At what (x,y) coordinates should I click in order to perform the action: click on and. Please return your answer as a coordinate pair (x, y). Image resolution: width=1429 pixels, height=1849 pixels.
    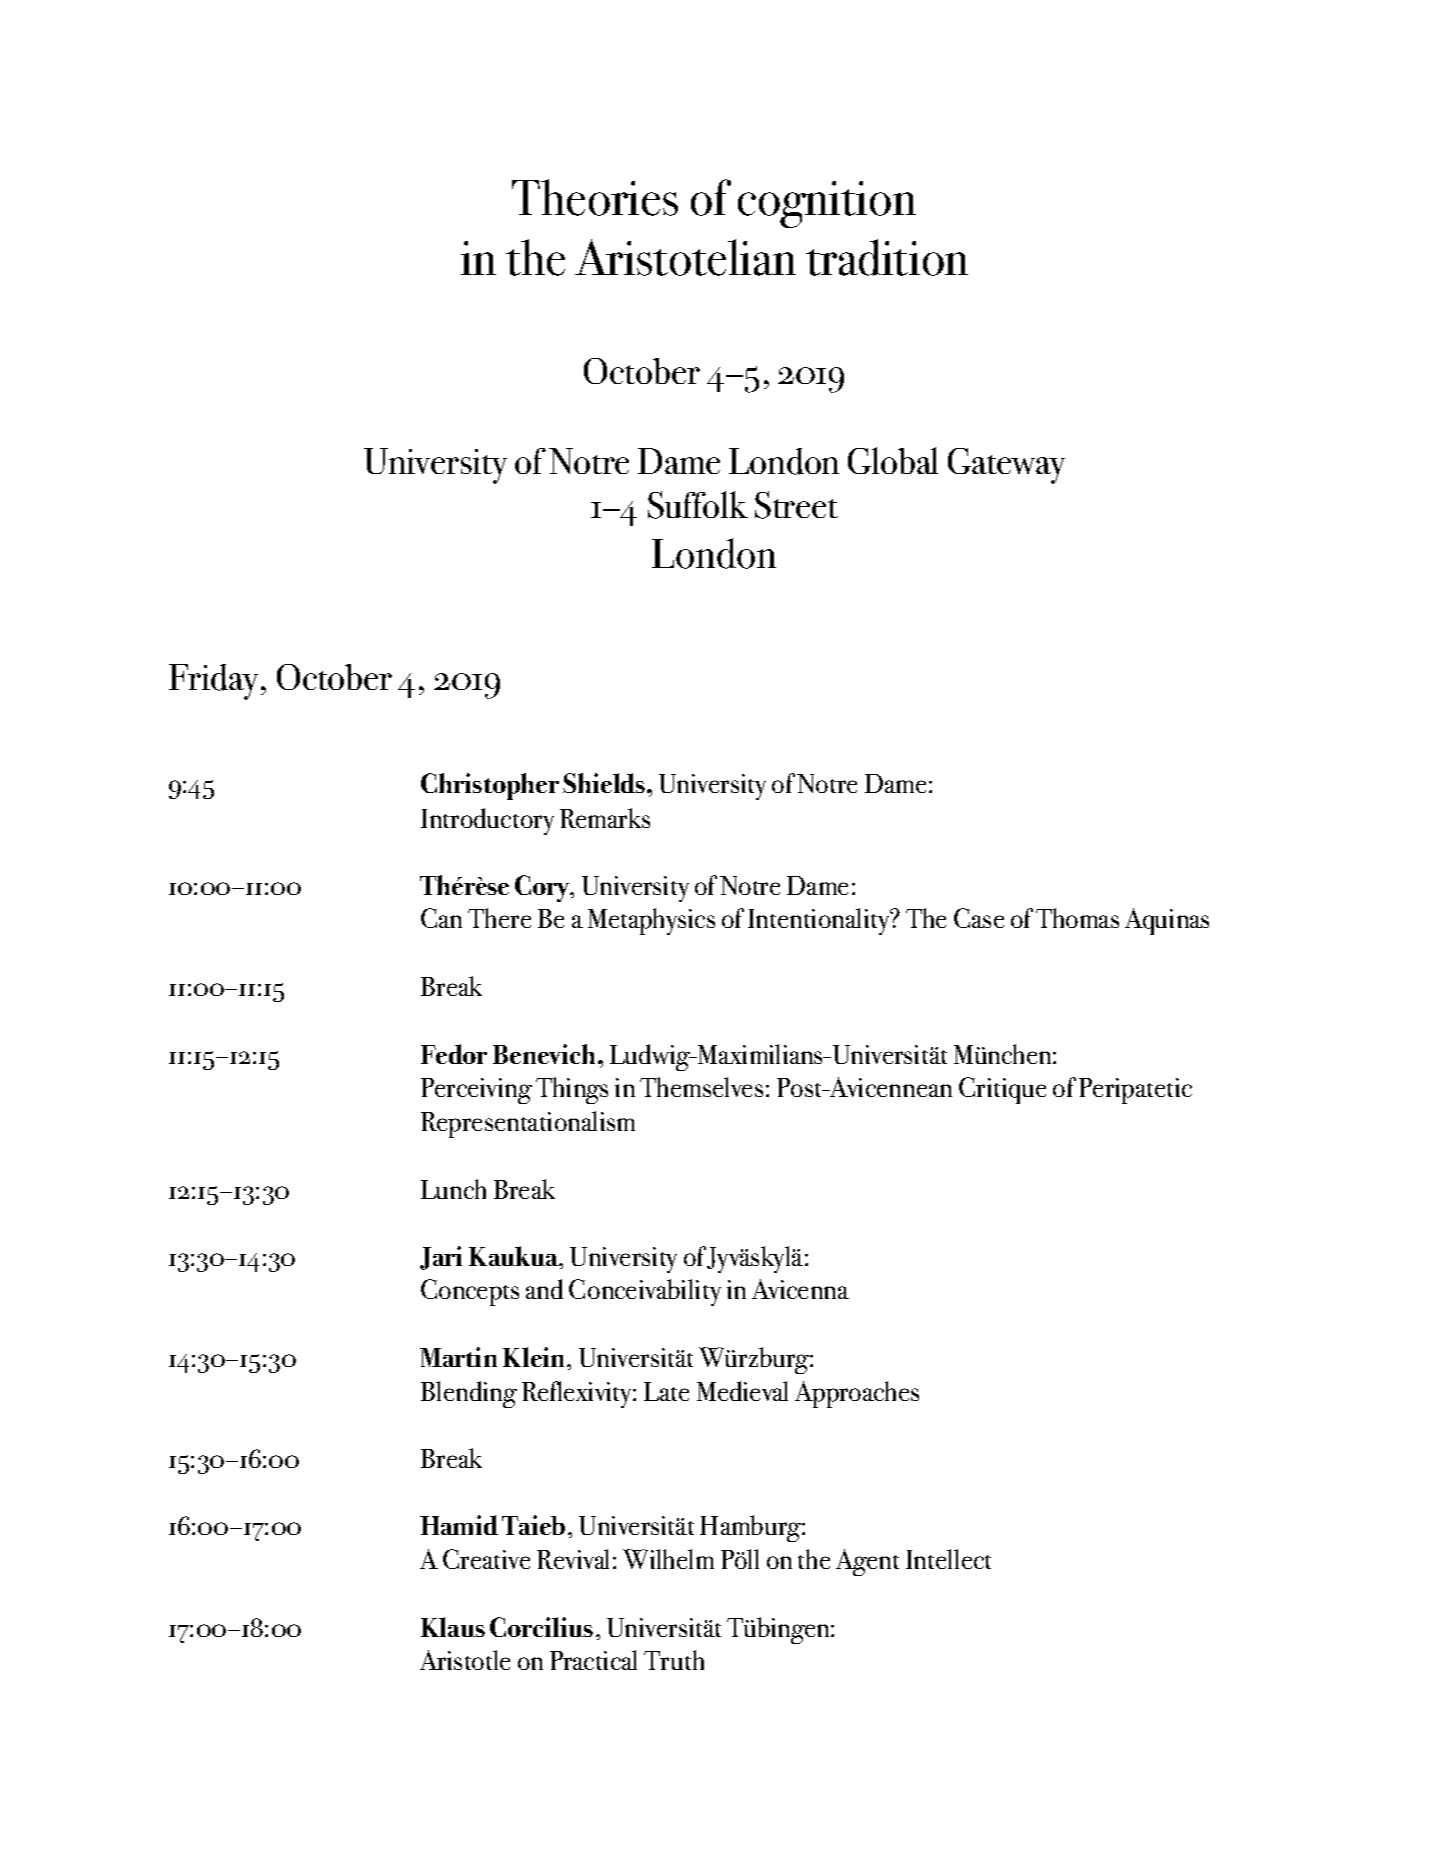
    Looking at the image, I should click on (544, 1289).
